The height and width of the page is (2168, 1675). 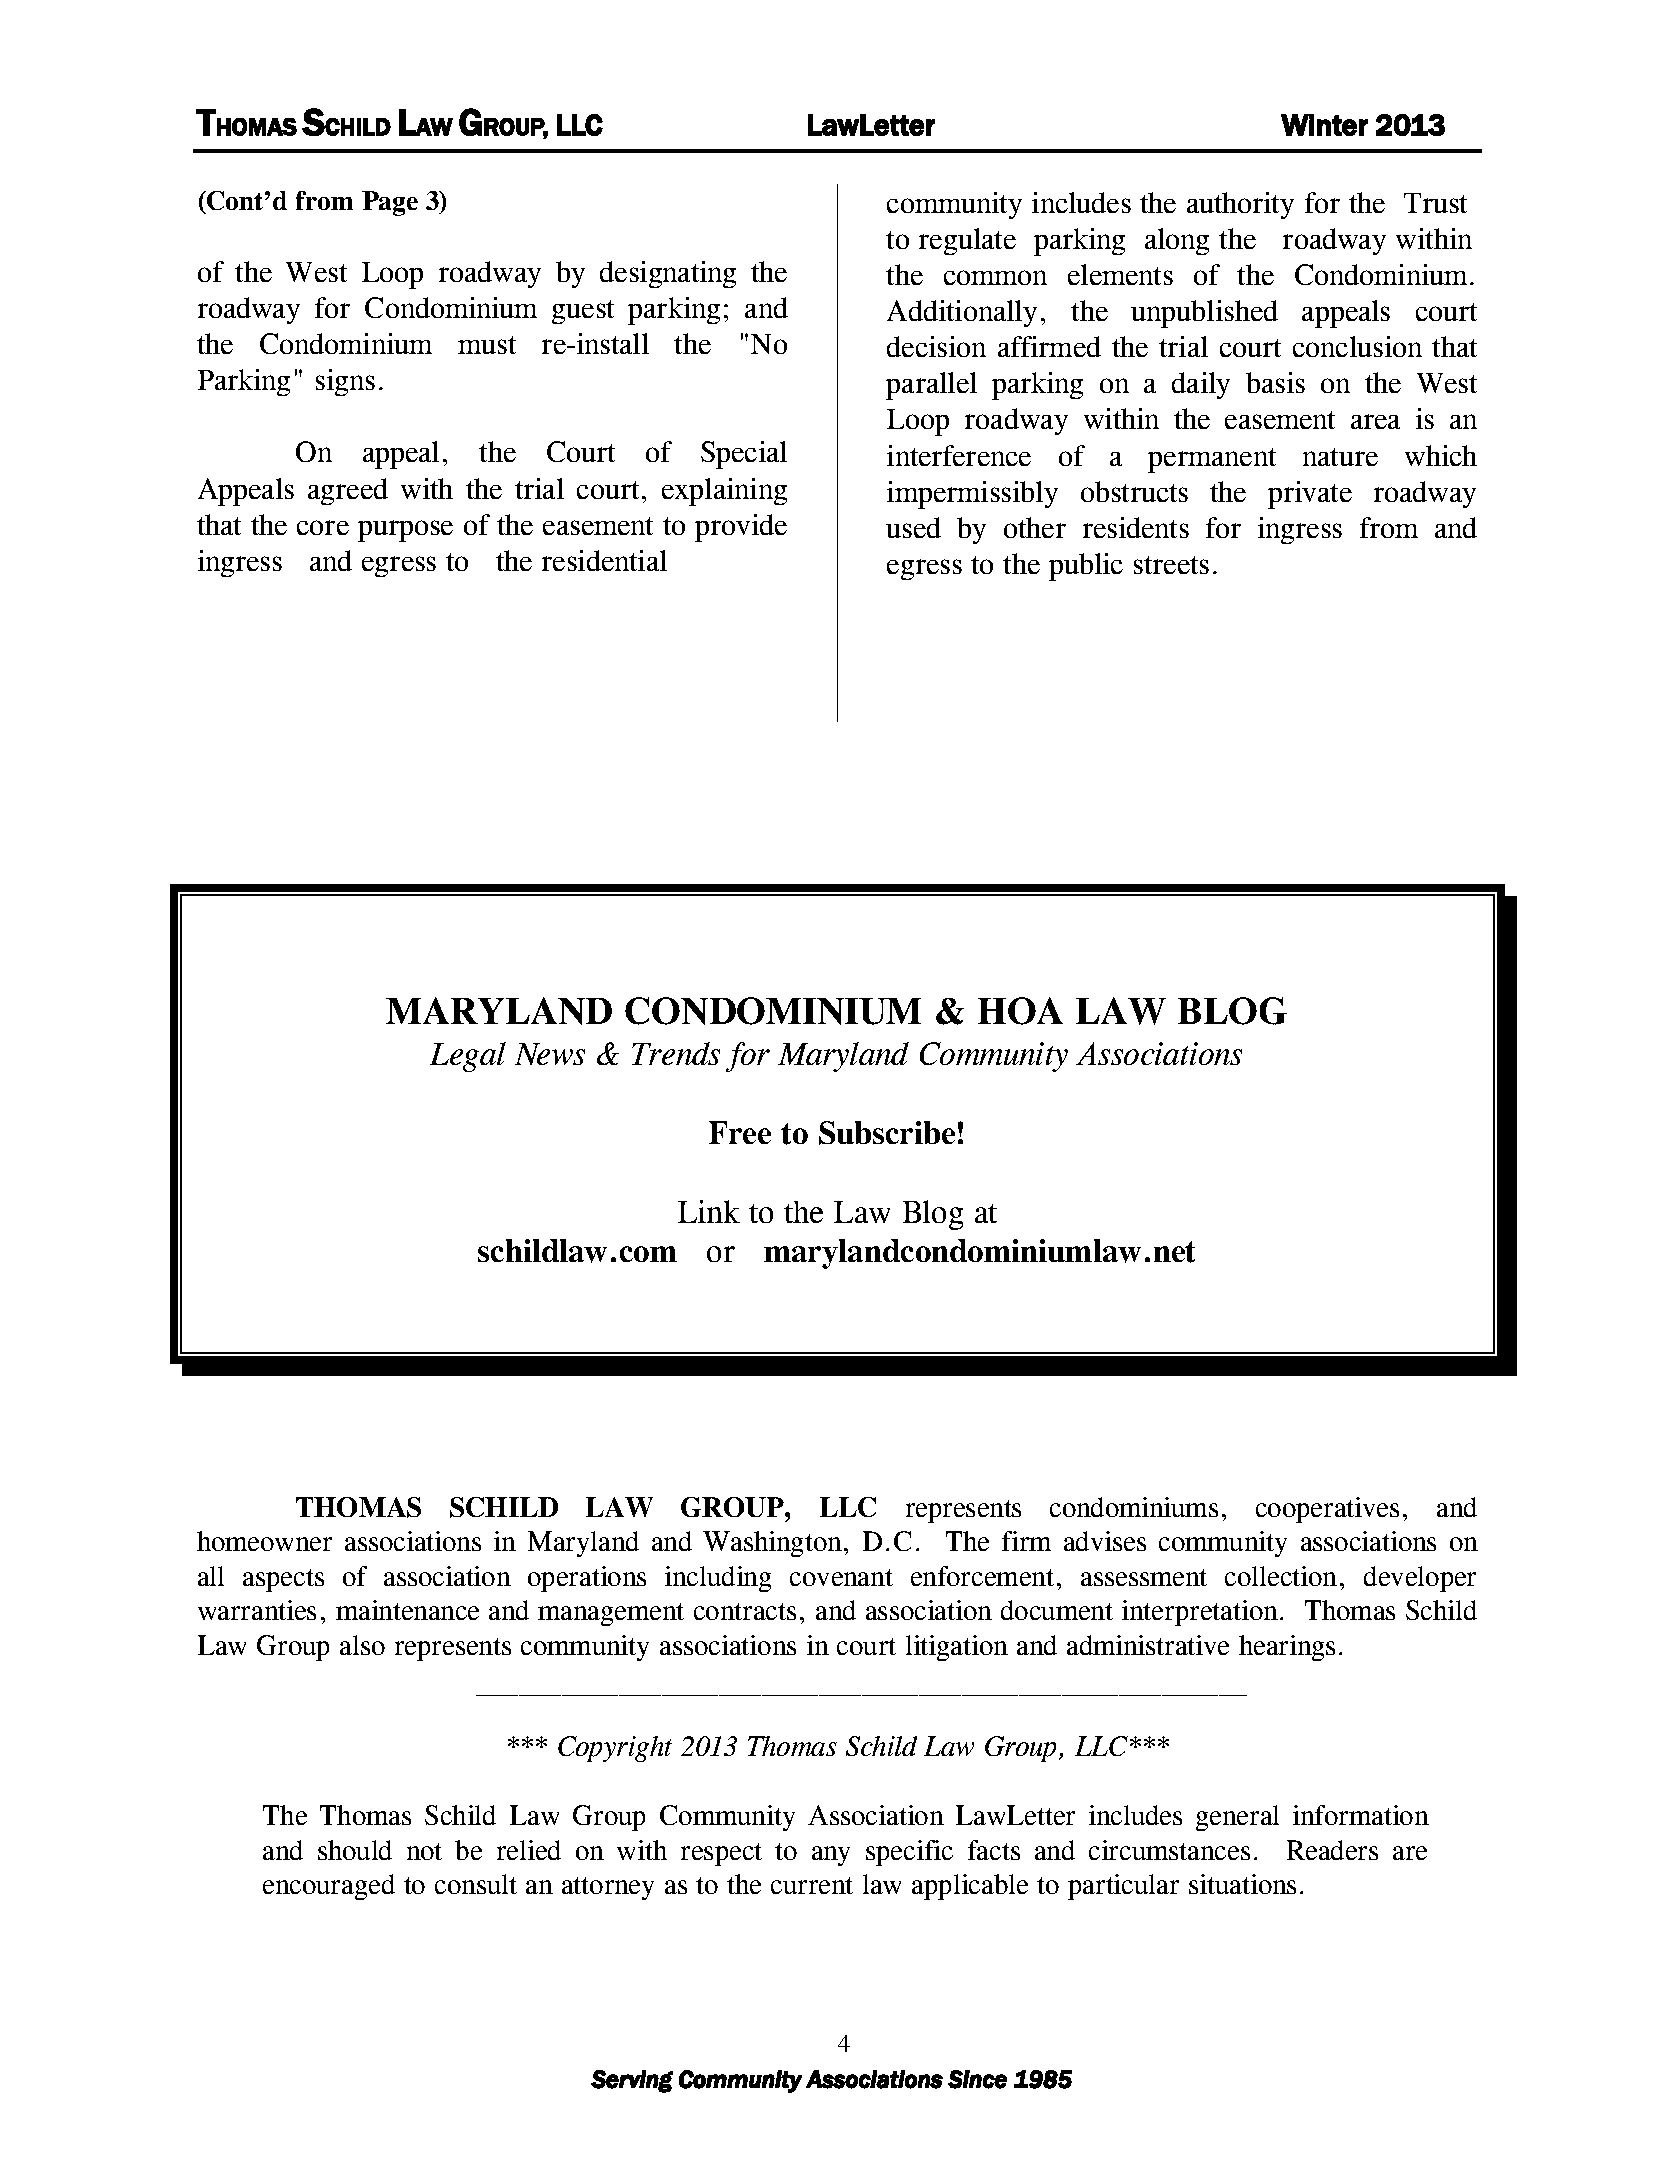 I want to click on regulate, so click(x=967, y=241).
